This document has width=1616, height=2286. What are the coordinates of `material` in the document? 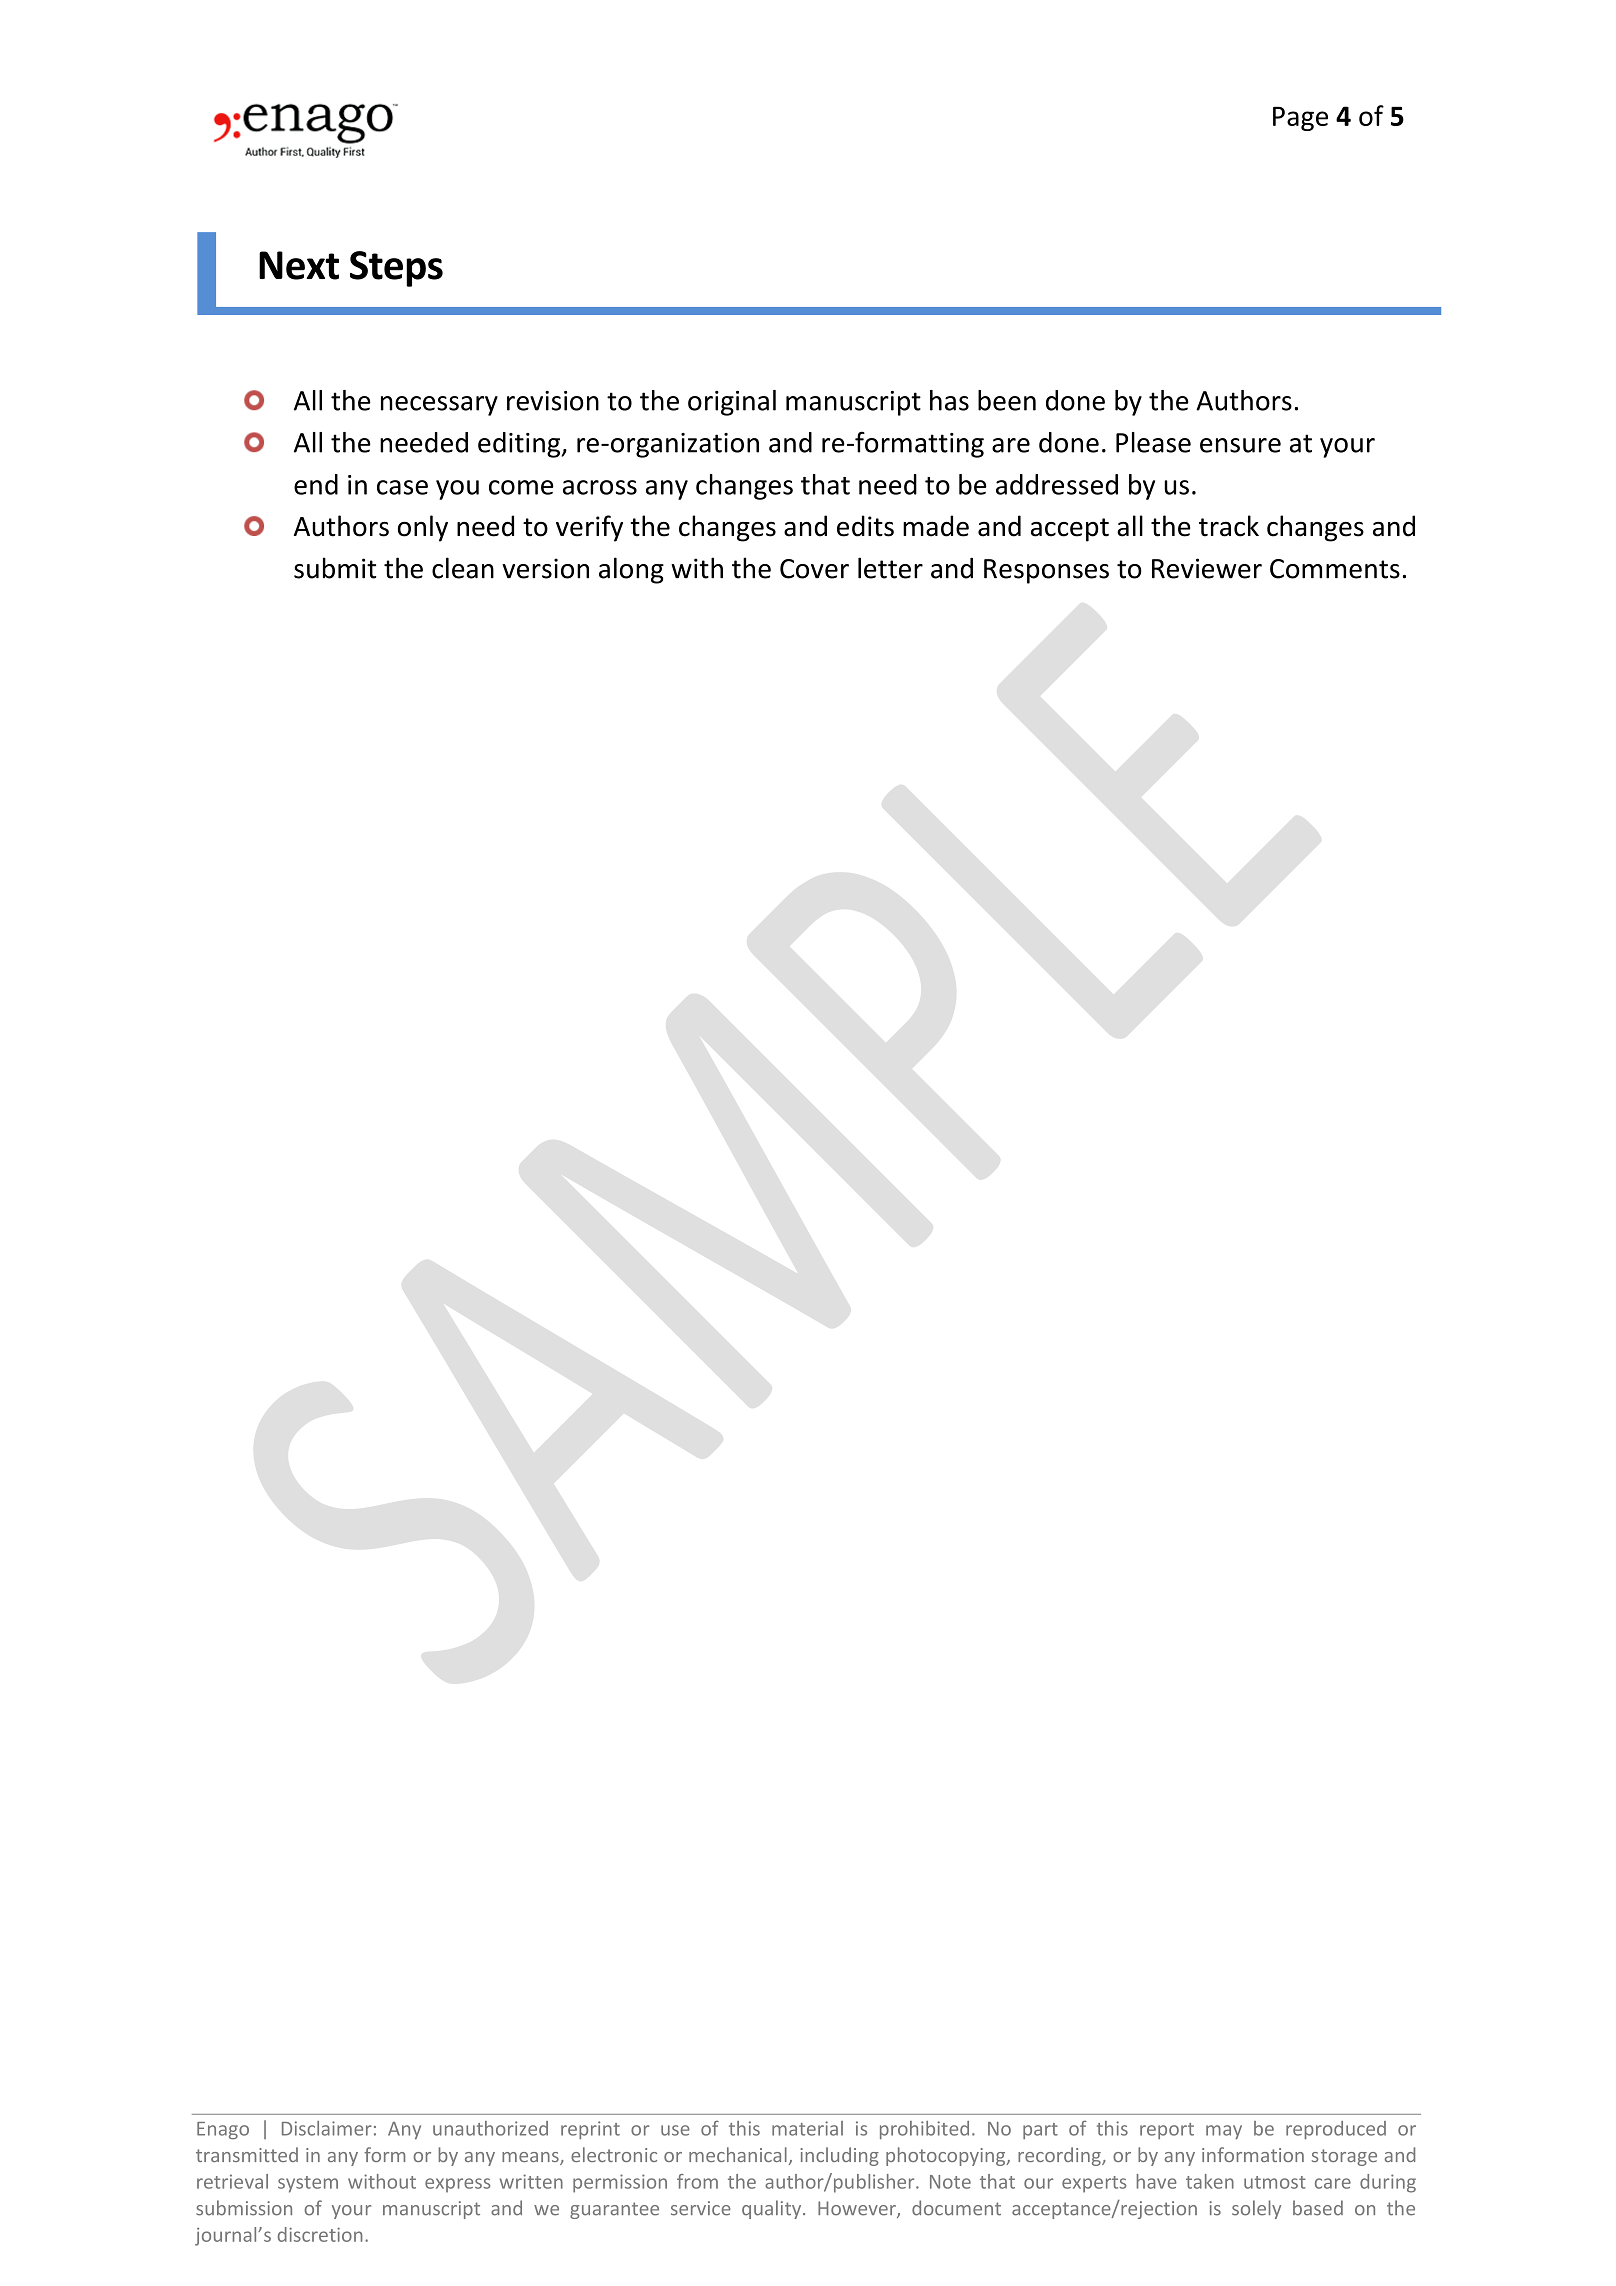 It's located at (807, 2128).
